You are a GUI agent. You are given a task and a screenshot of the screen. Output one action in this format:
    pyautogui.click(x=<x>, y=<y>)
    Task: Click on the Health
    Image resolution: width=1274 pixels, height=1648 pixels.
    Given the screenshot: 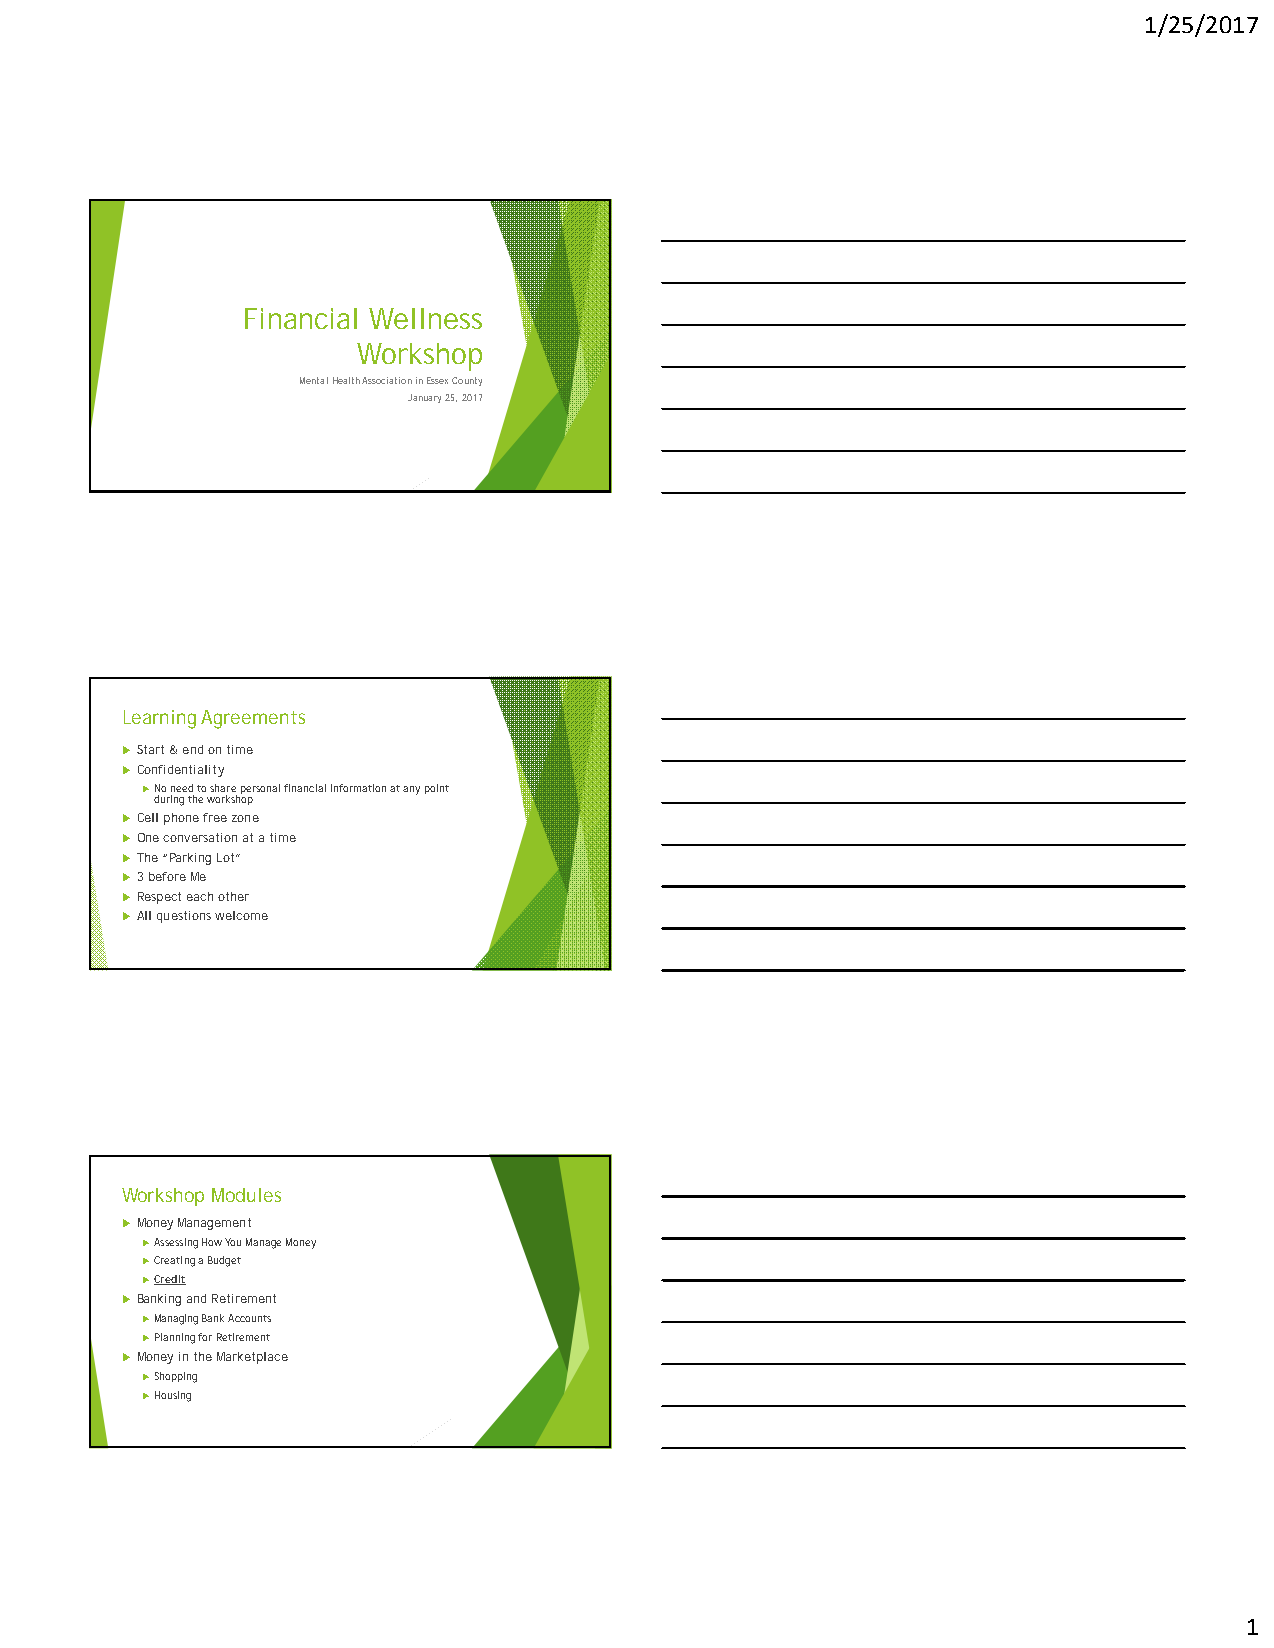 What is the action you would take?
    pyautogui.click(x=346, y=380)
